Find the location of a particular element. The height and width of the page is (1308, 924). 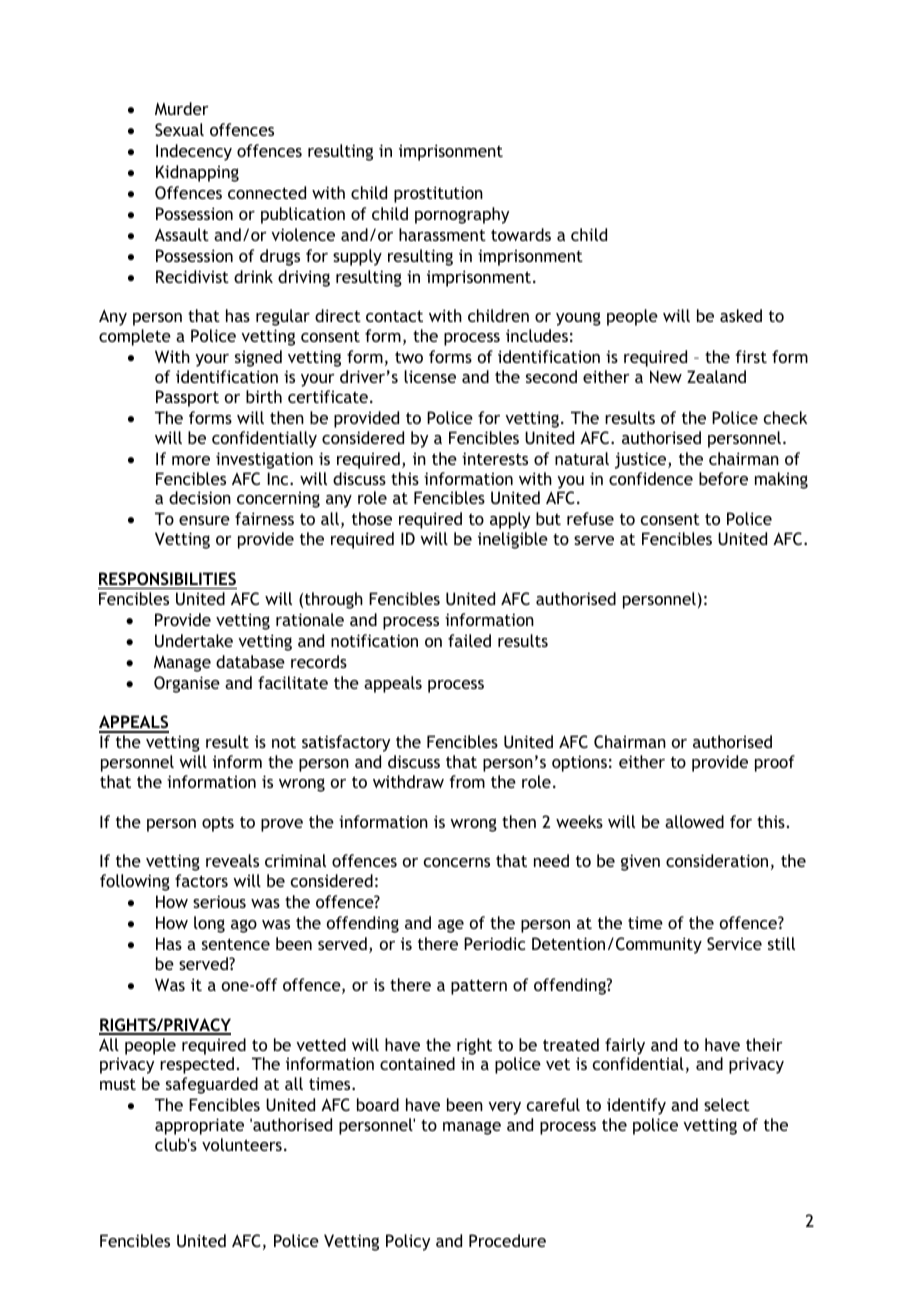

proof is located at coordinates (775, 763).
